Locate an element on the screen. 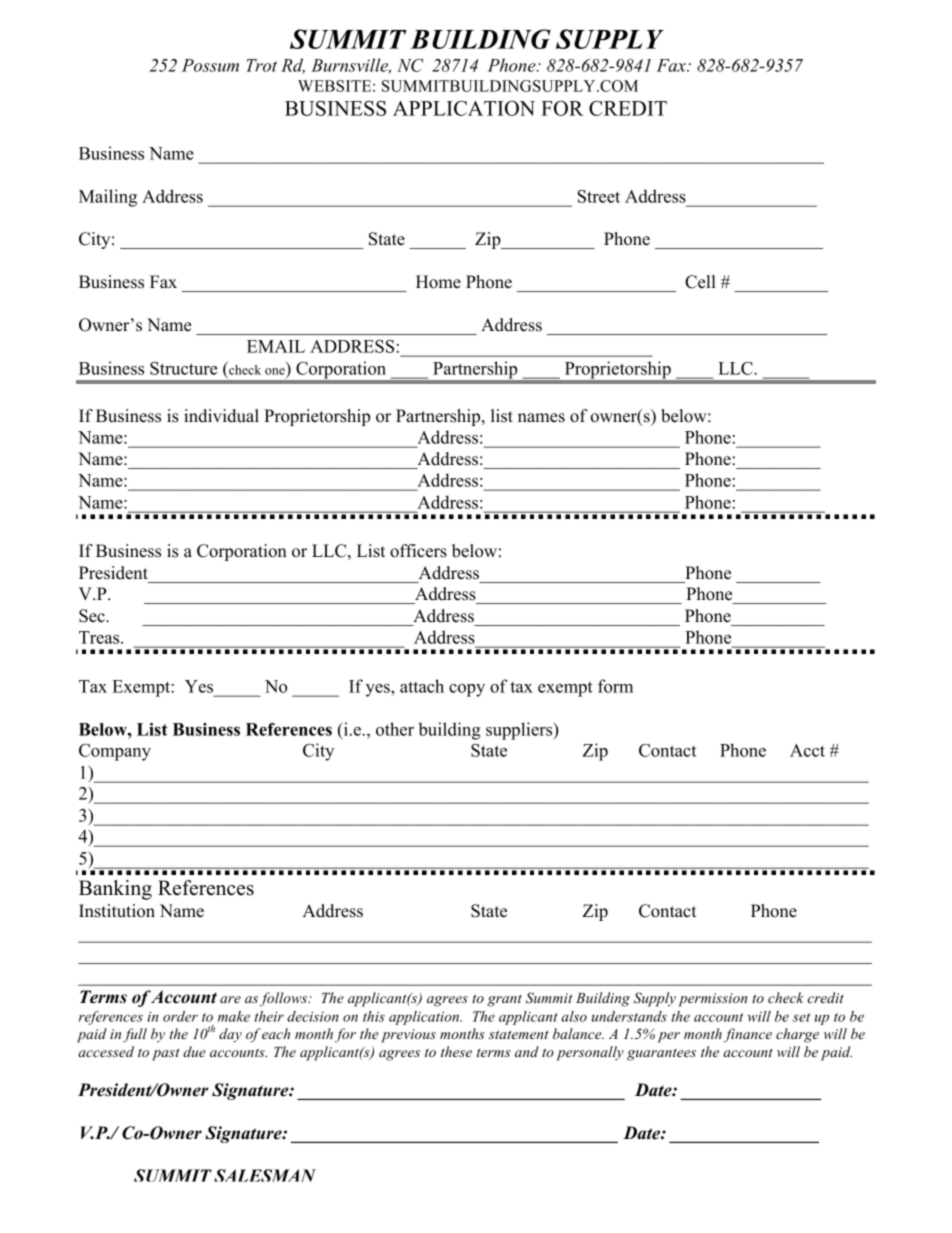 The image size is (952, 1233). form is located at coordinates (615, 686).
